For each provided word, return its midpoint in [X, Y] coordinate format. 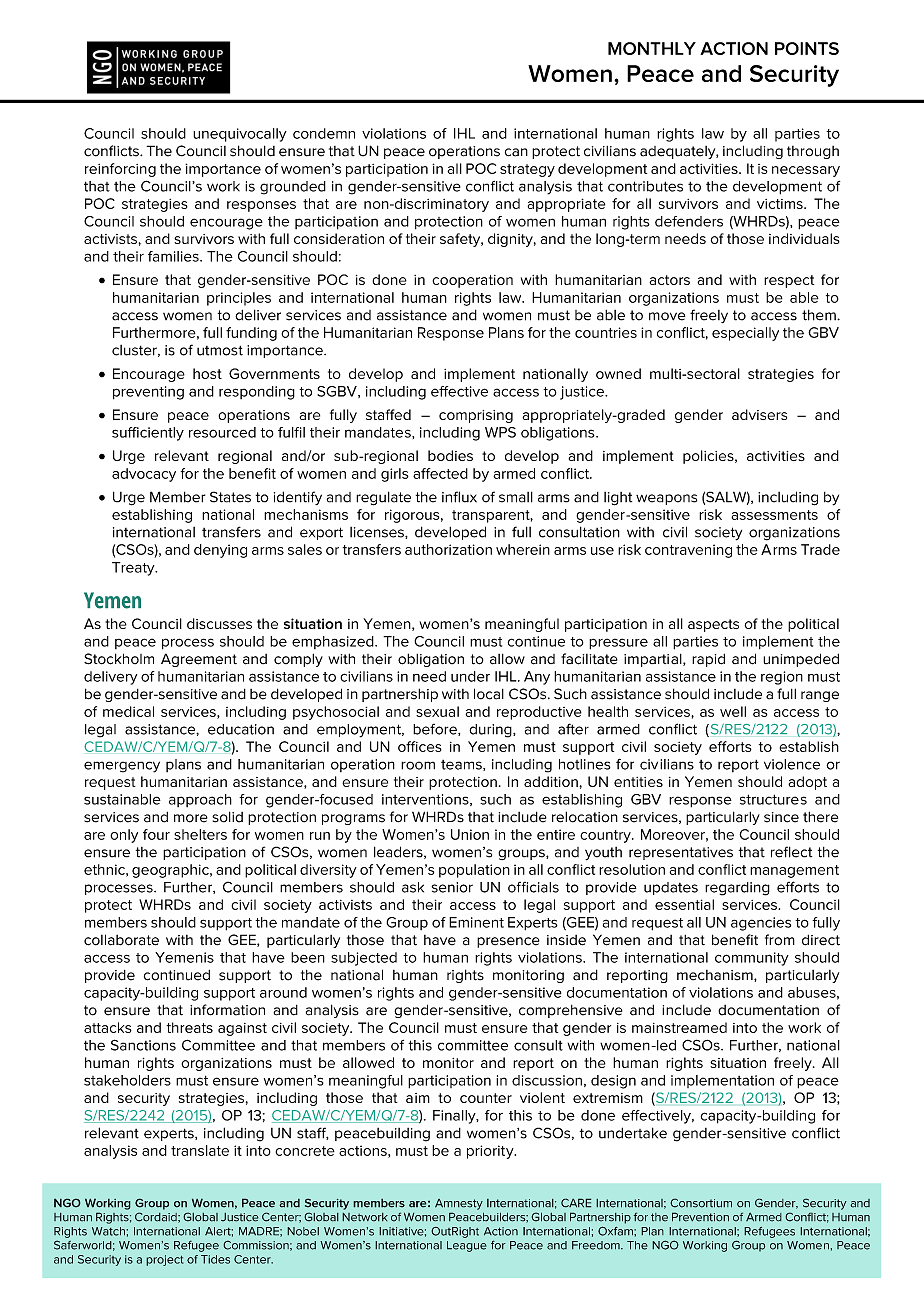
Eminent [476, 922]
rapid [708, 660]
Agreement [199, 660]
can [516, 152]
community [752, 959]
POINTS [807, 48]
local [489, 694]
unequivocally [240, 135]
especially [745, 334]
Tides [215, 1259]
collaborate [121, 940]
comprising [476, 416]
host [207, 373]
